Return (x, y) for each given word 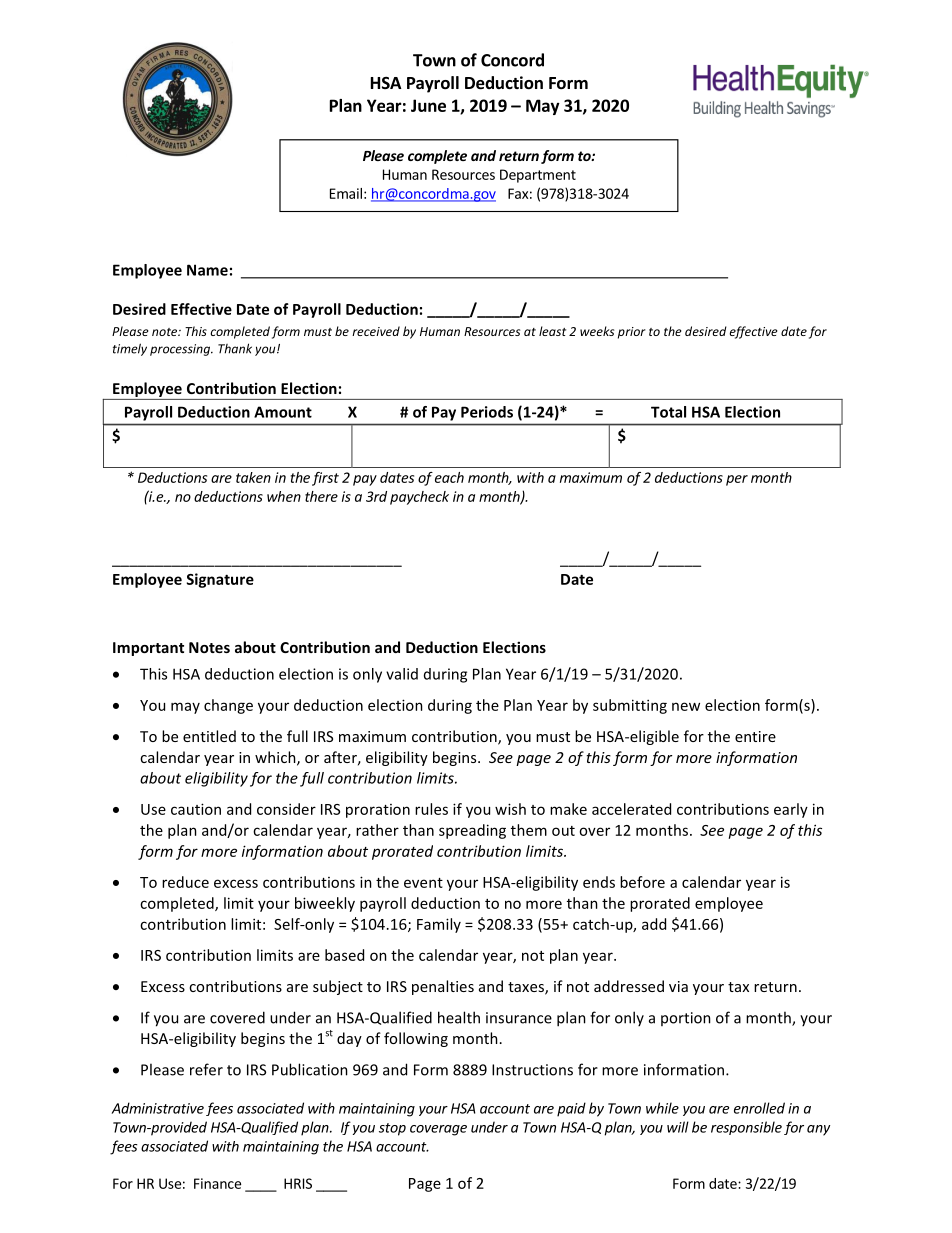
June (428, 105)
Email (346, 193)
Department (538, 176)
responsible (746, 1128)
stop (392, 1129)
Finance (217, 1183)
